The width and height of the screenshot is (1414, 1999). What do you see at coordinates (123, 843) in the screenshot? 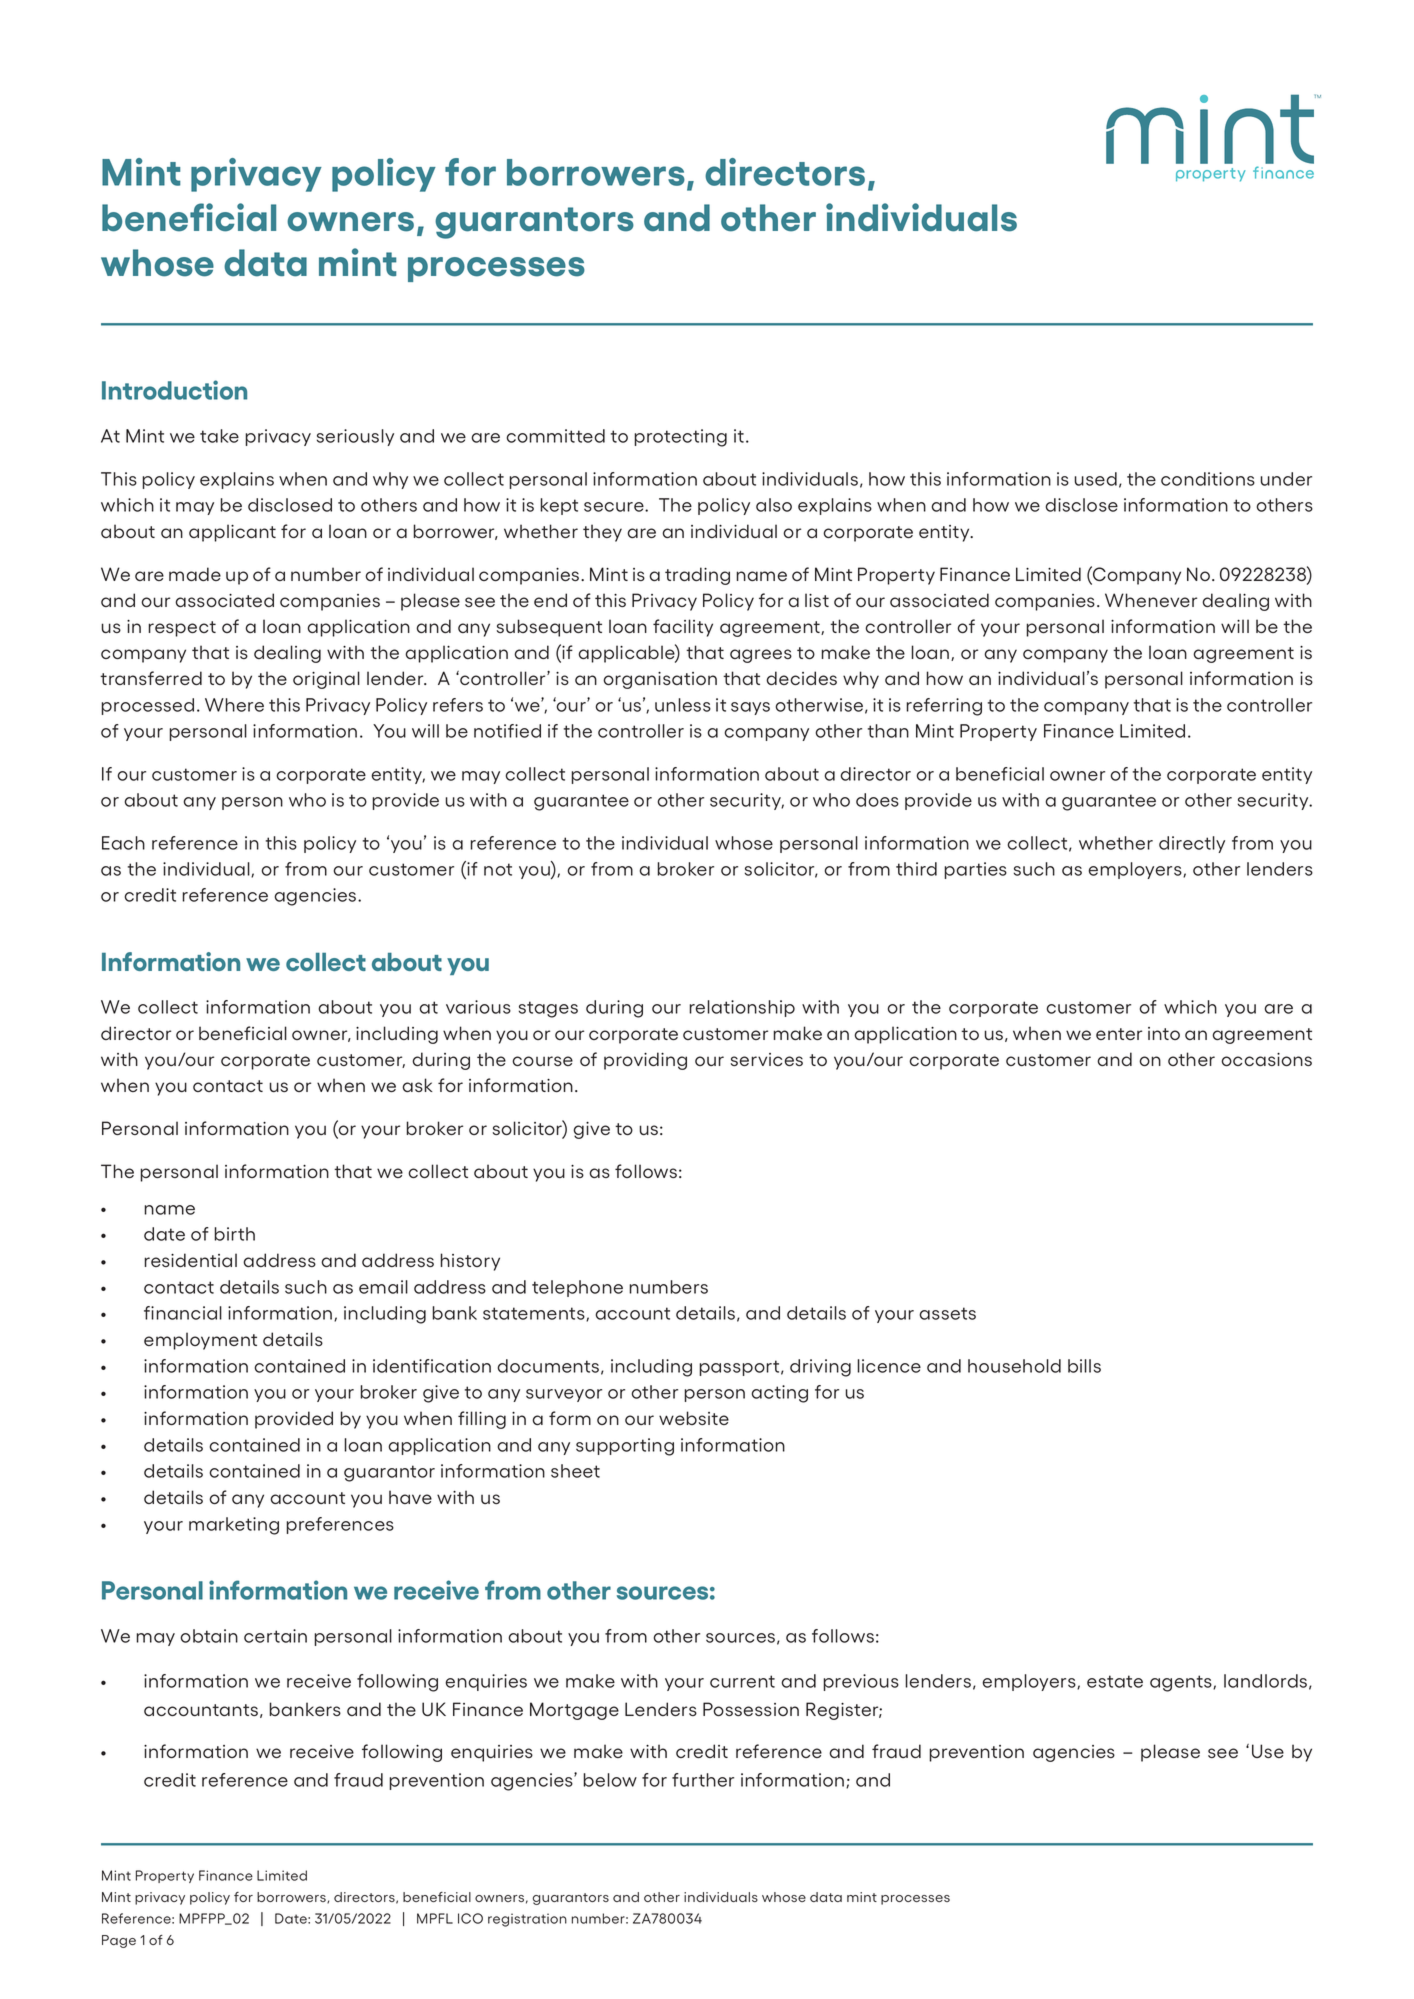
I see `Each` at bounding box center [123, 843].
